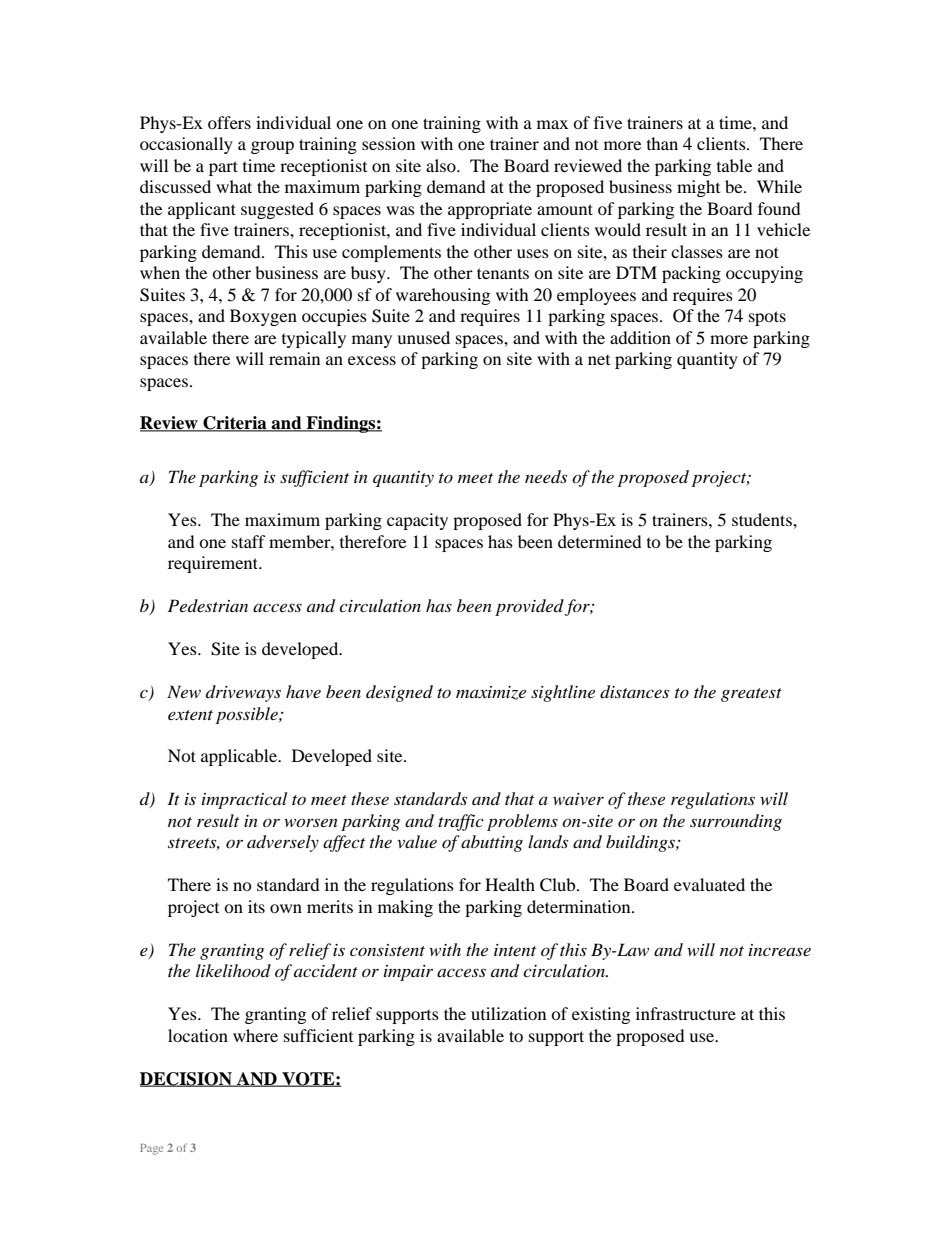 The image size is (952, 1233). What do you see at coordinates (442, 165) in the screenshot?
I see `also` at bounding box center [442, 165].
